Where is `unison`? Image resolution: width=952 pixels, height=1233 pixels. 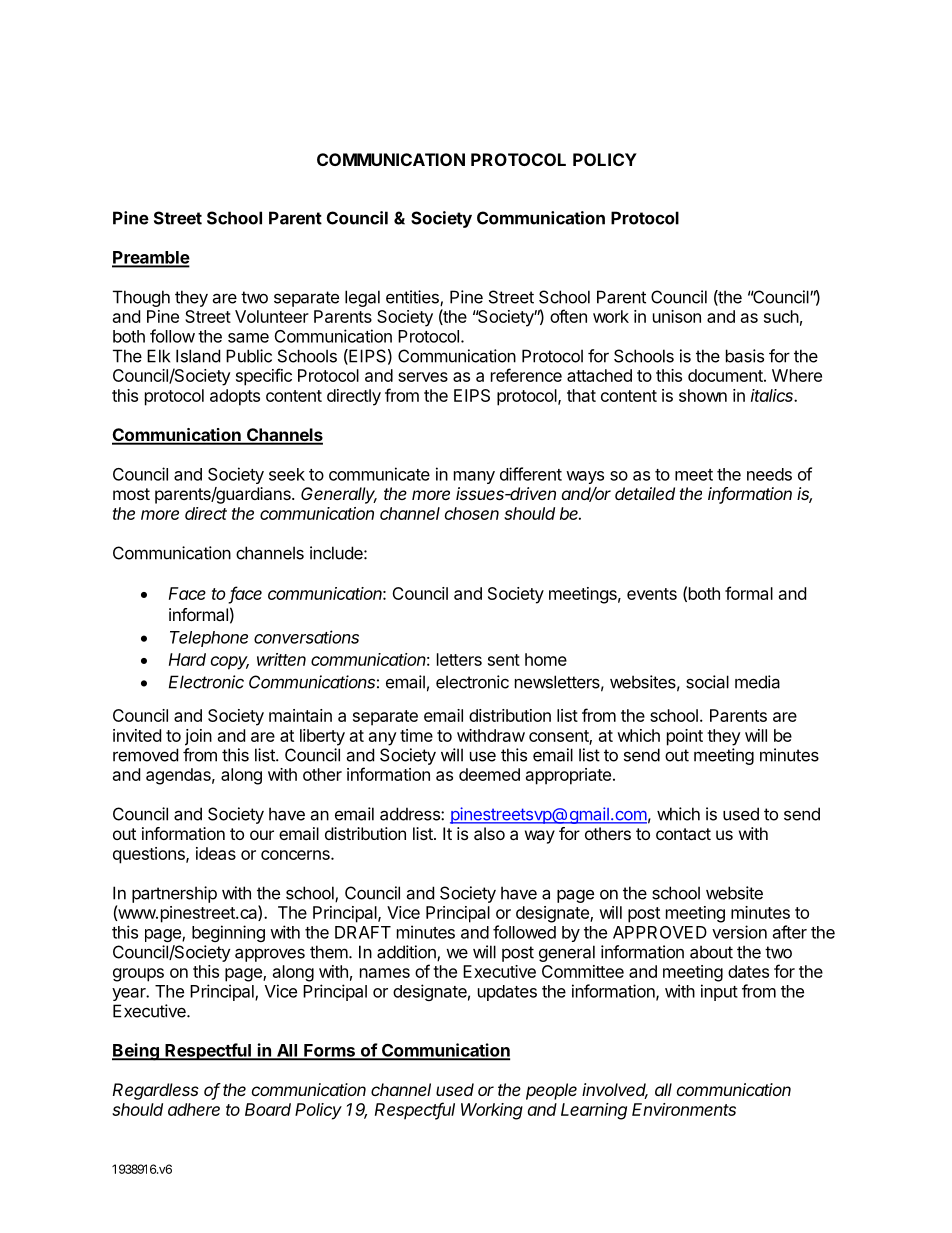 unison is located at coordinates (677, 316).
